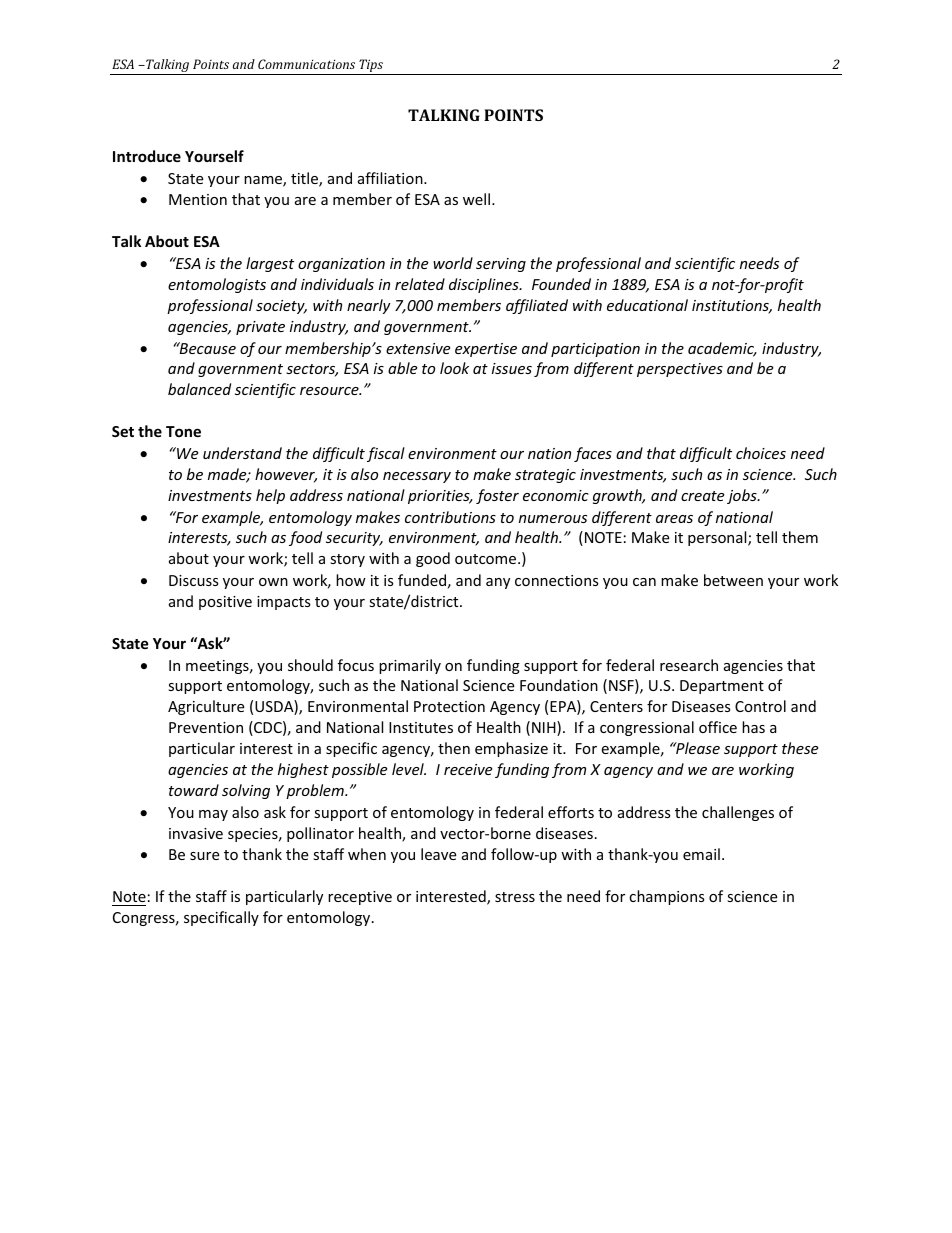 The image size is (952, 1233). Describe the element at coordinates (485, 285) in the document. I see `disciplines` at that location.
